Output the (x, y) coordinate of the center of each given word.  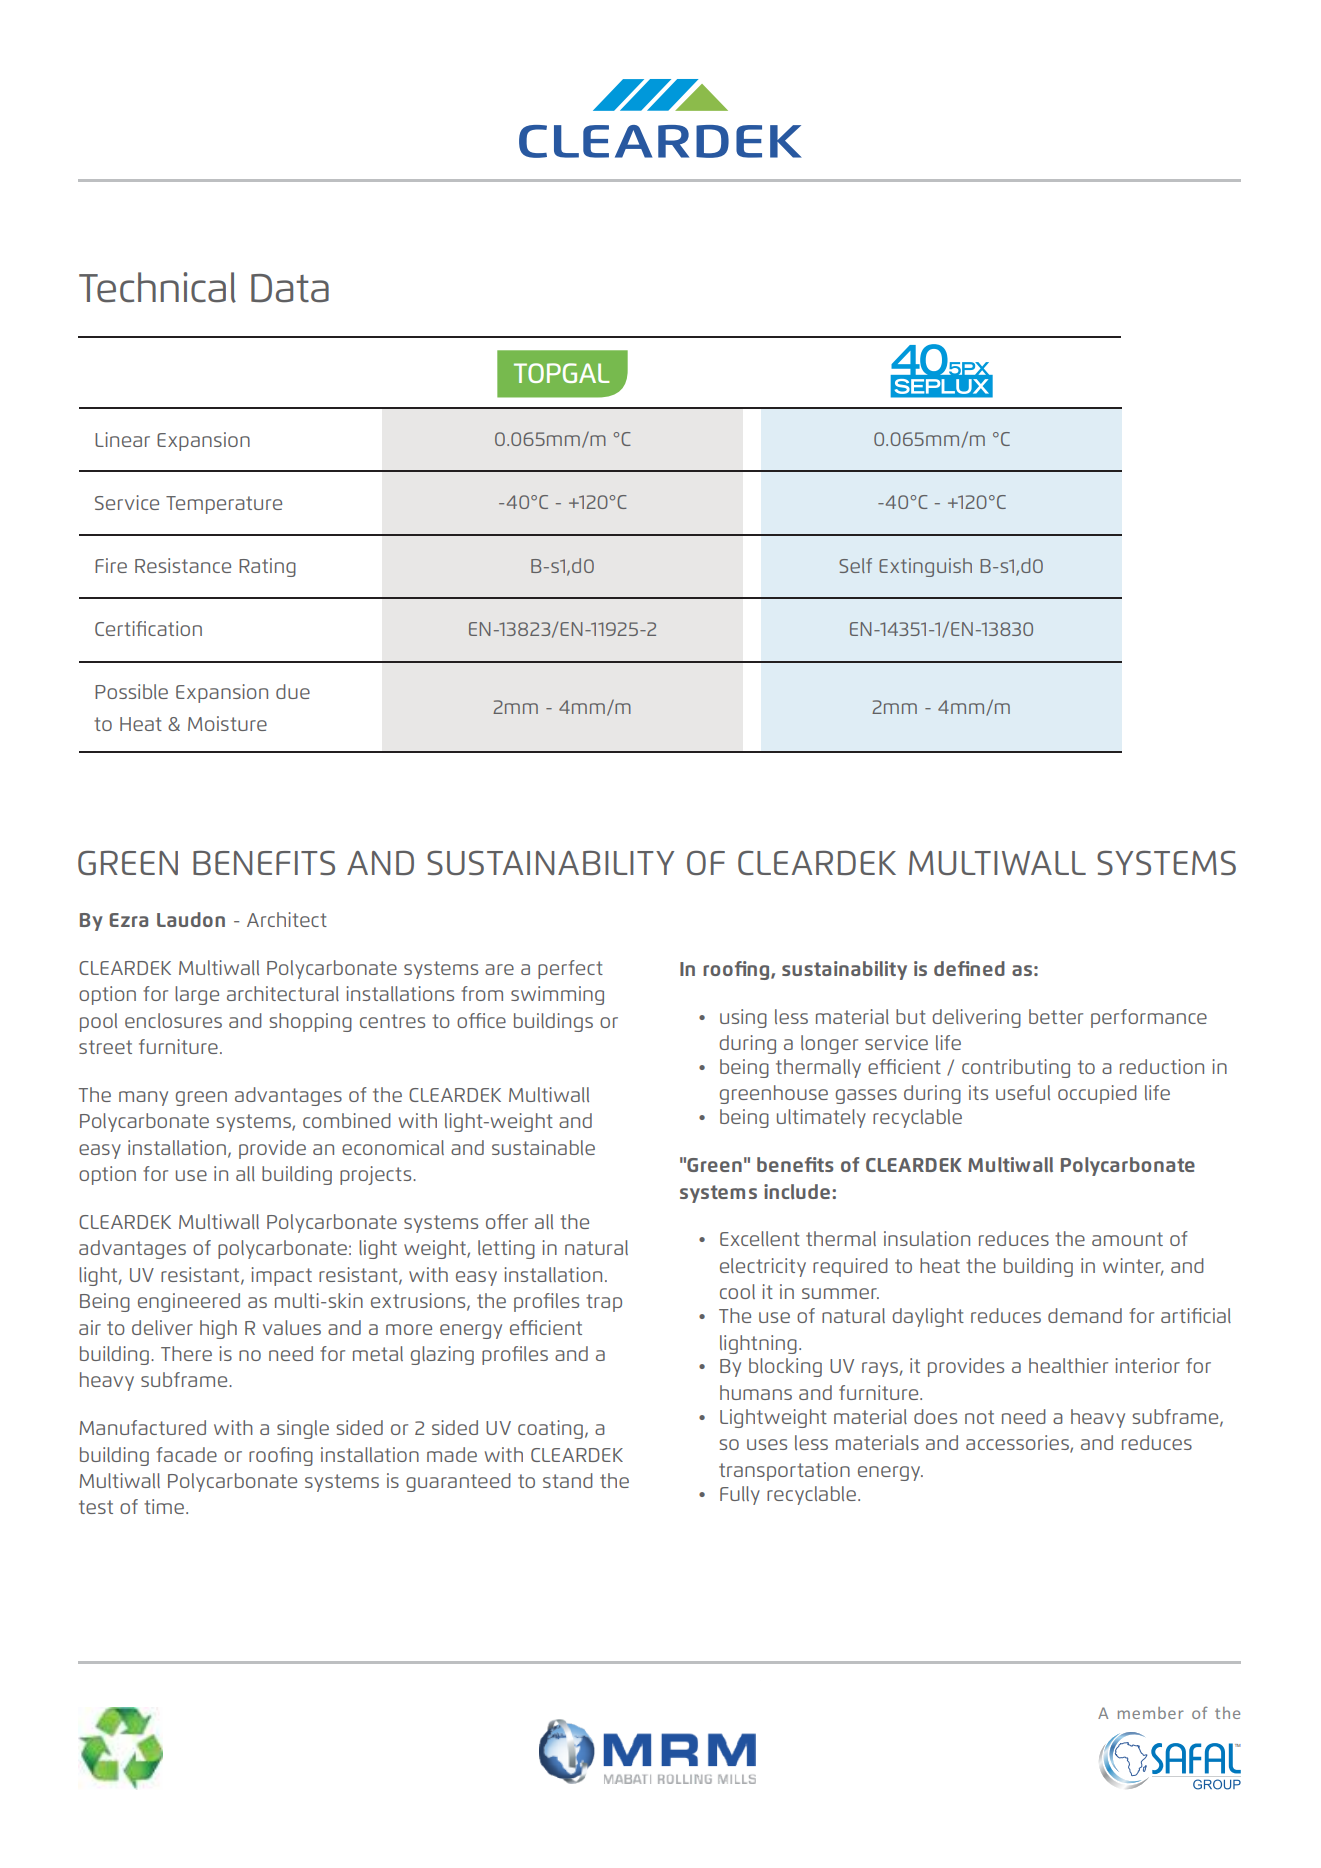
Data (290, 288)
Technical (157, 287)
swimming (557, 995)
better (1056, 1016)
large (197, 995)
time (165, 1506)
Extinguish (925, 567)
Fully (740, 1495)
